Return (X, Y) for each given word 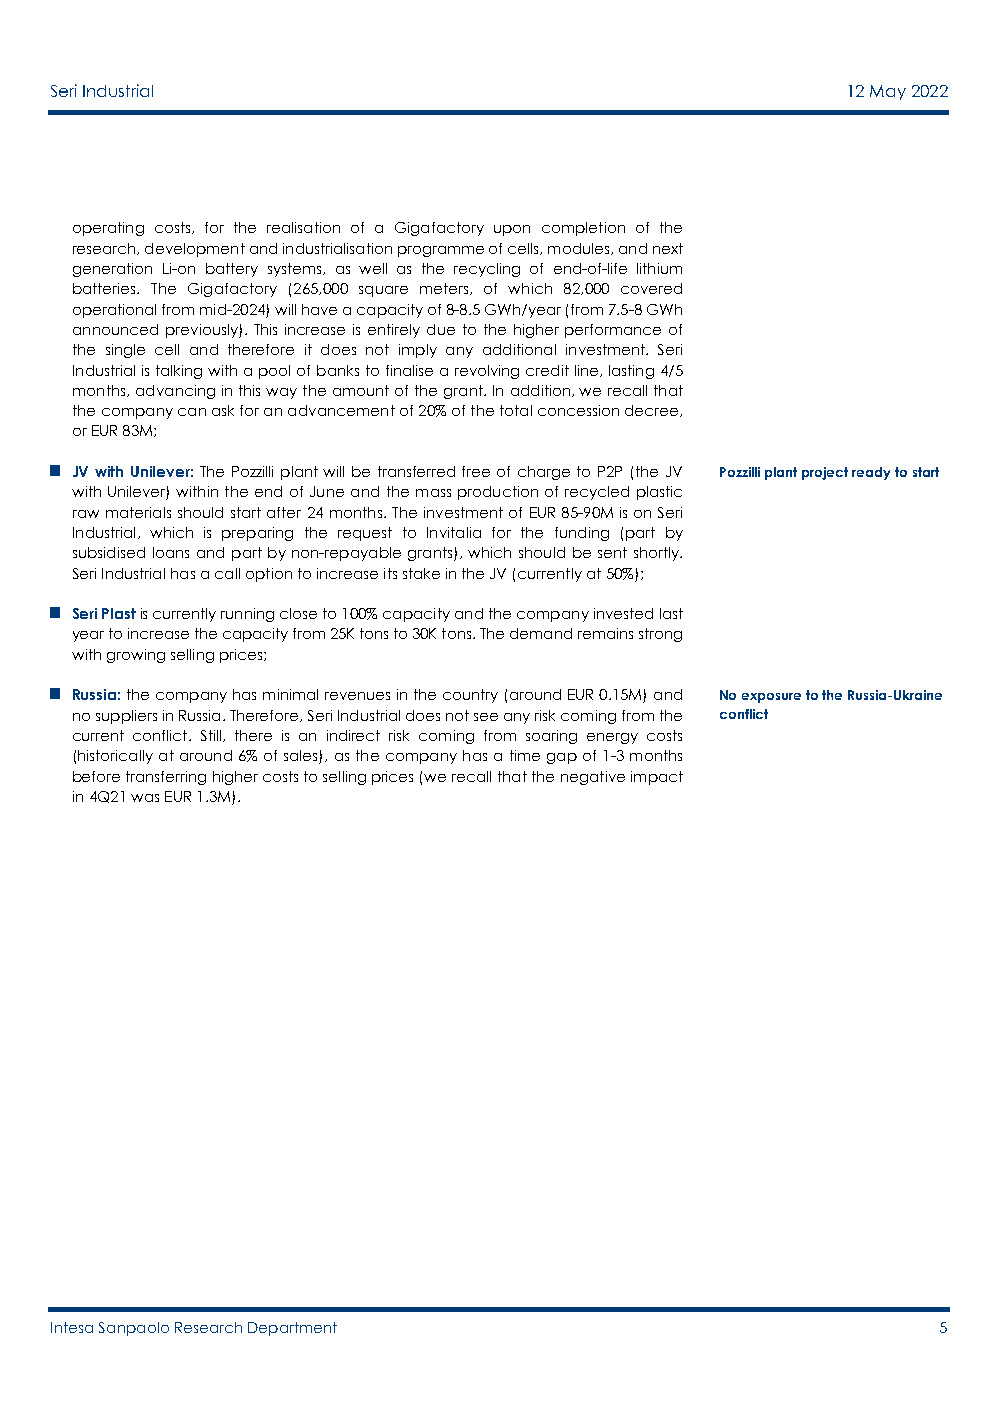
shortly (657, 554)
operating (108, 229)
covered (651, 288)
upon (512, 230)
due (441, 329)
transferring (166, 778)
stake (421, 573)
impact (657, 778)
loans (171, 552)
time (525, 755)
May (888, 92)
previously (203, 331)
